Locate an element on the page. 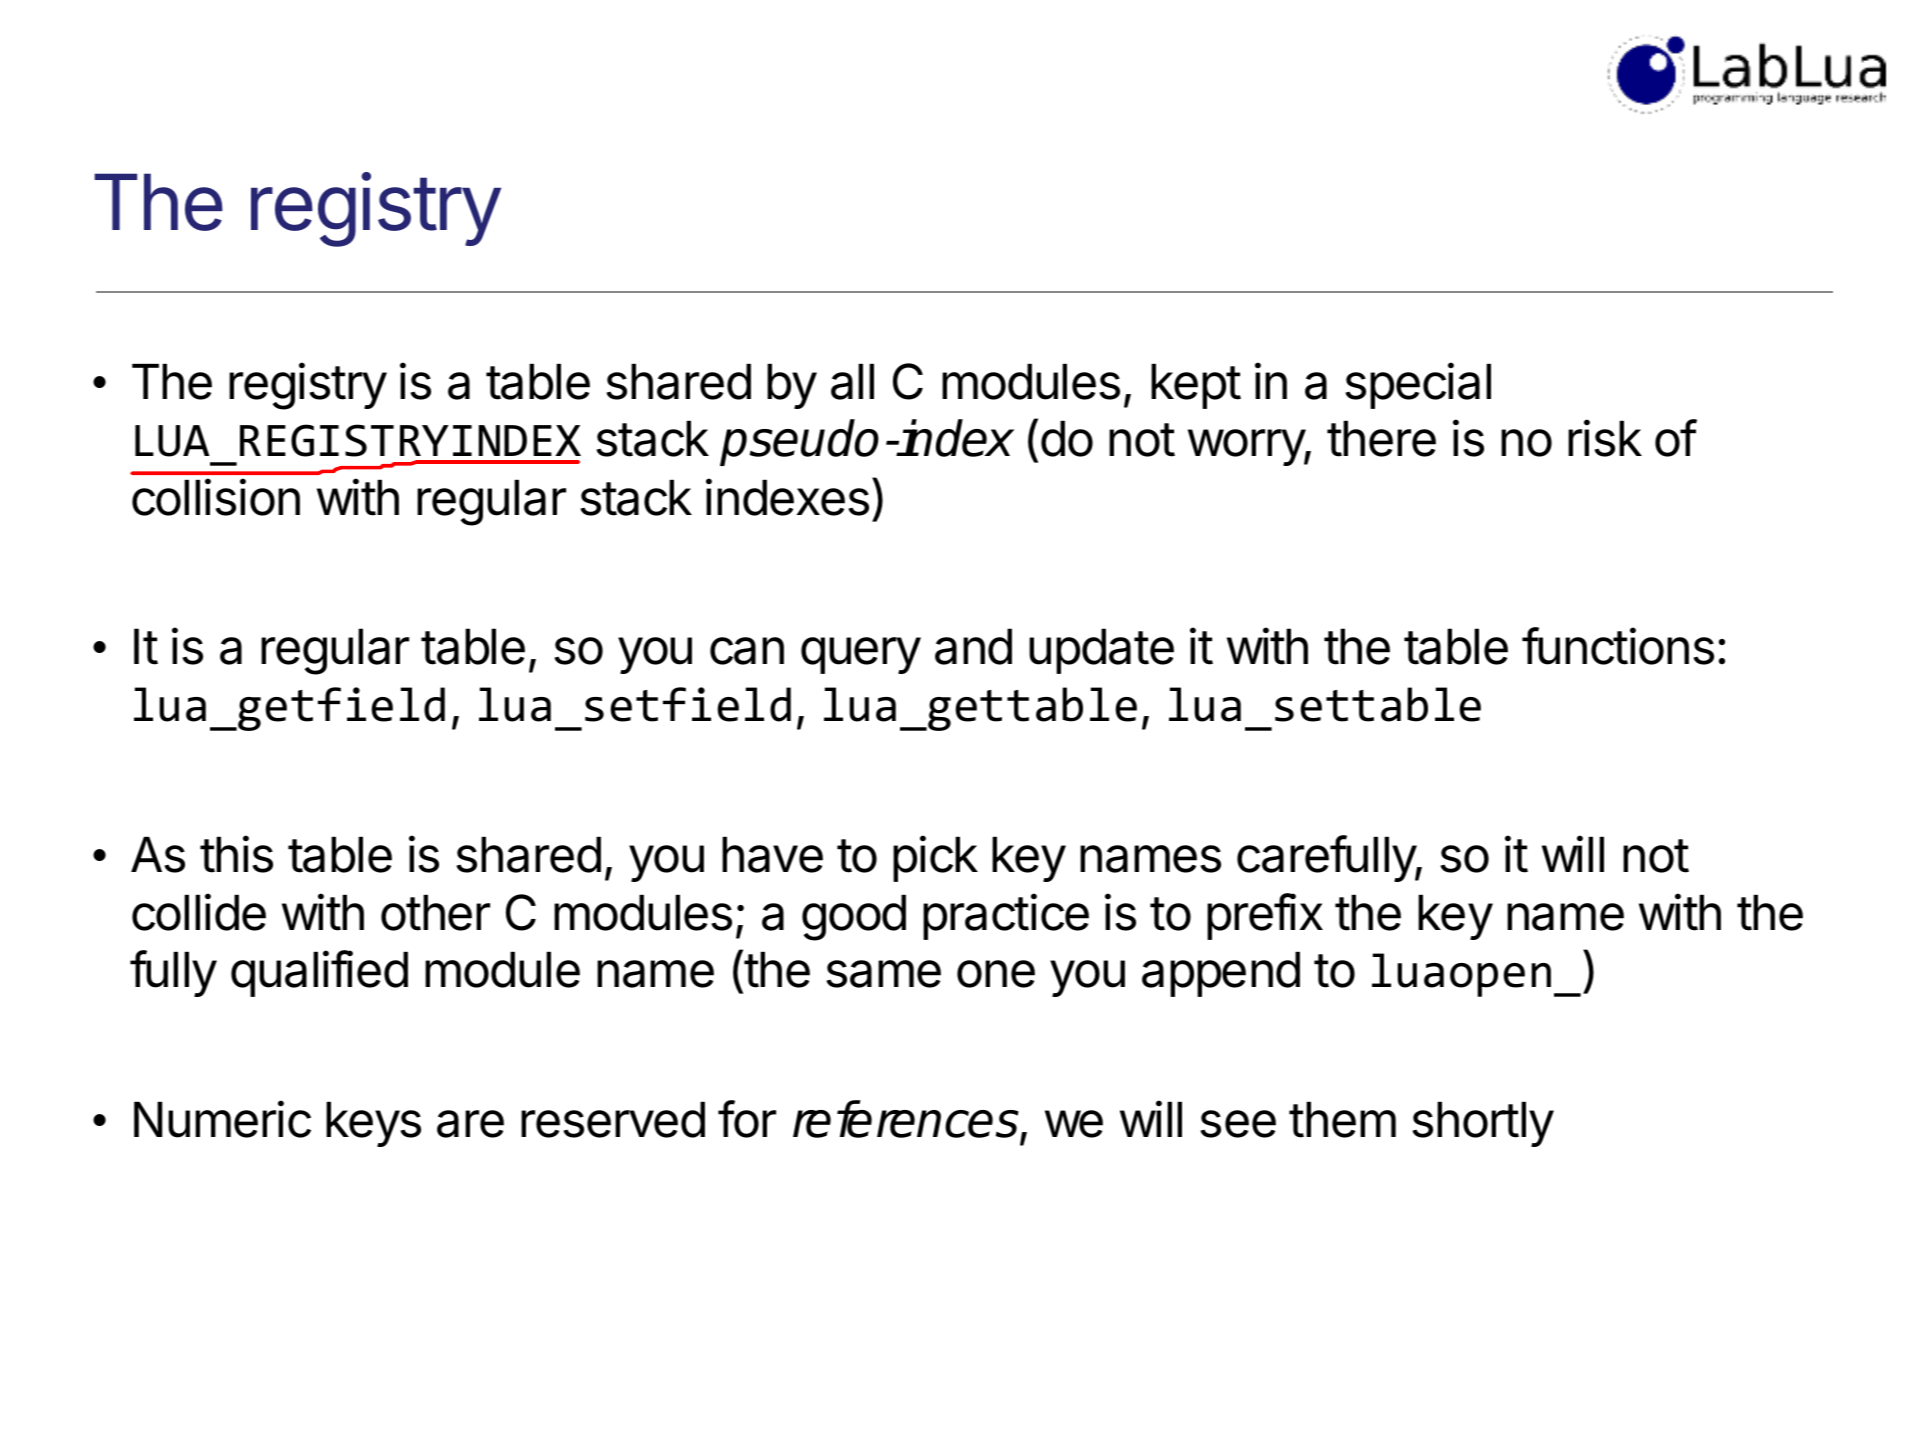 The image size is (1930, 1448). functions is located at coordinates (1618, 646).
